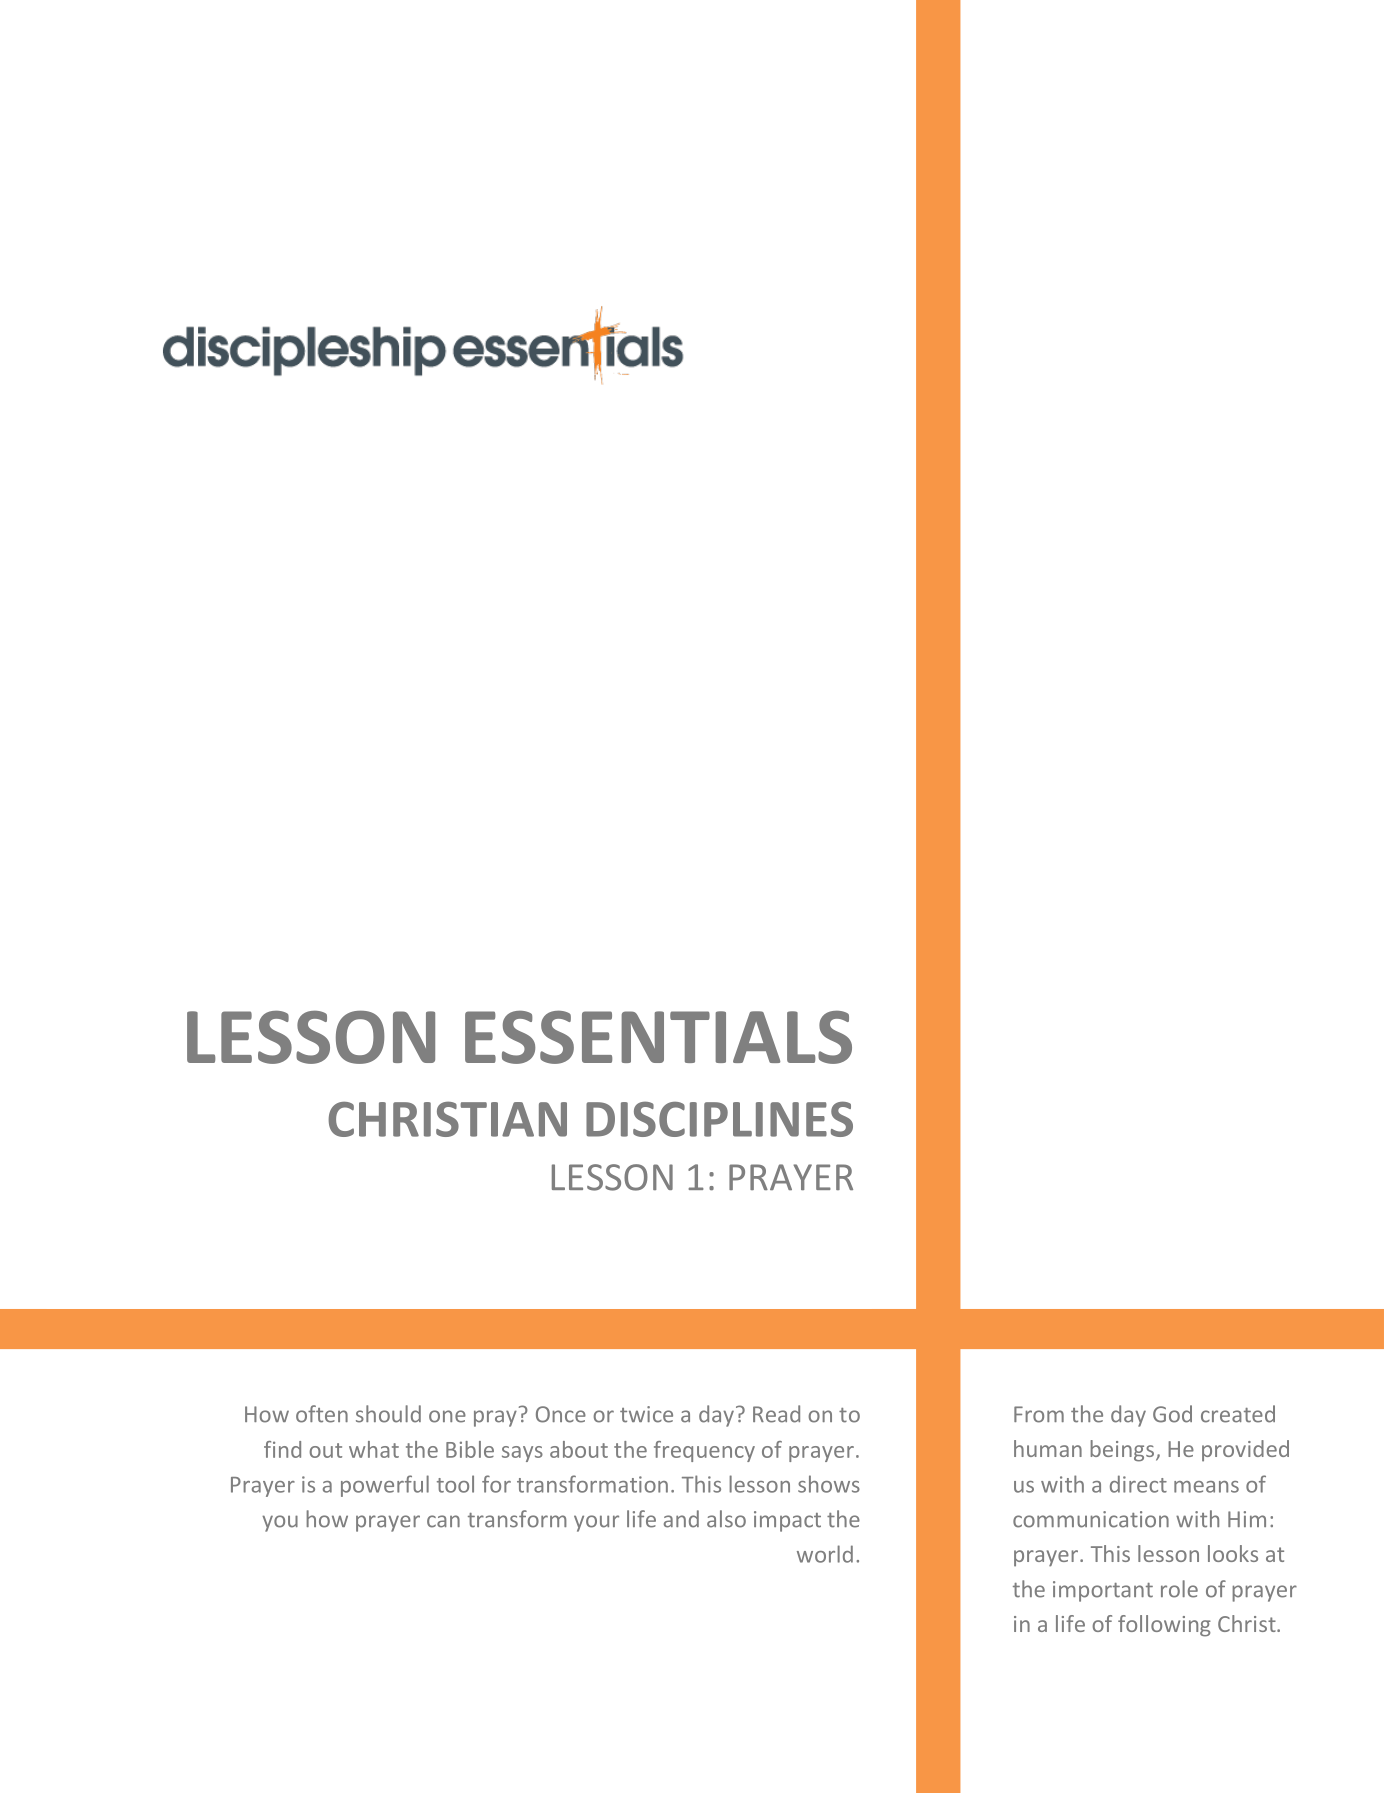  I want to click on world, so click(825, 1554).
